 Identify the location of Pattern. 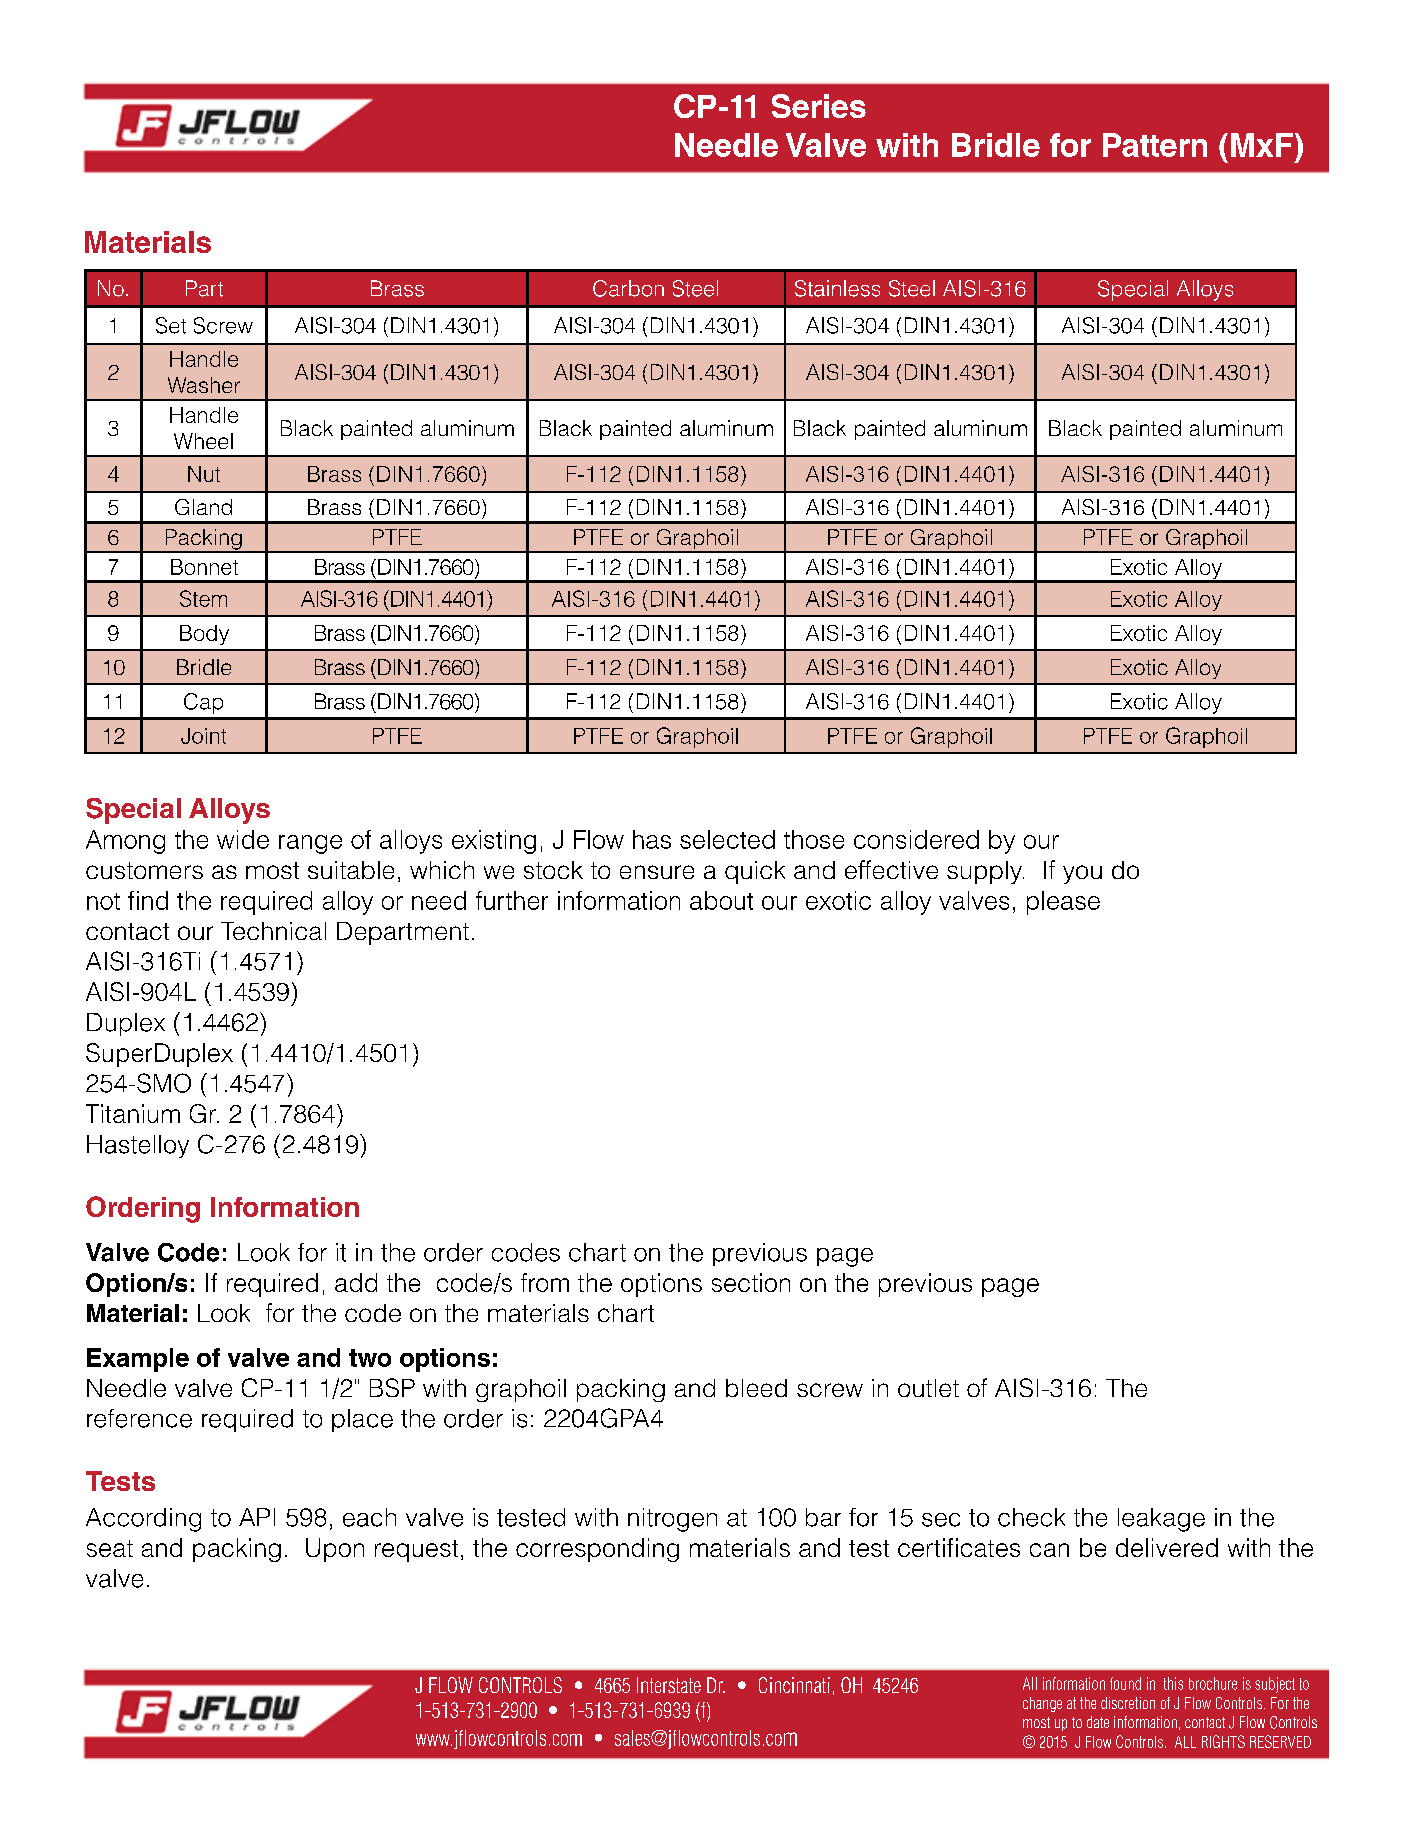
(1155, 145).
